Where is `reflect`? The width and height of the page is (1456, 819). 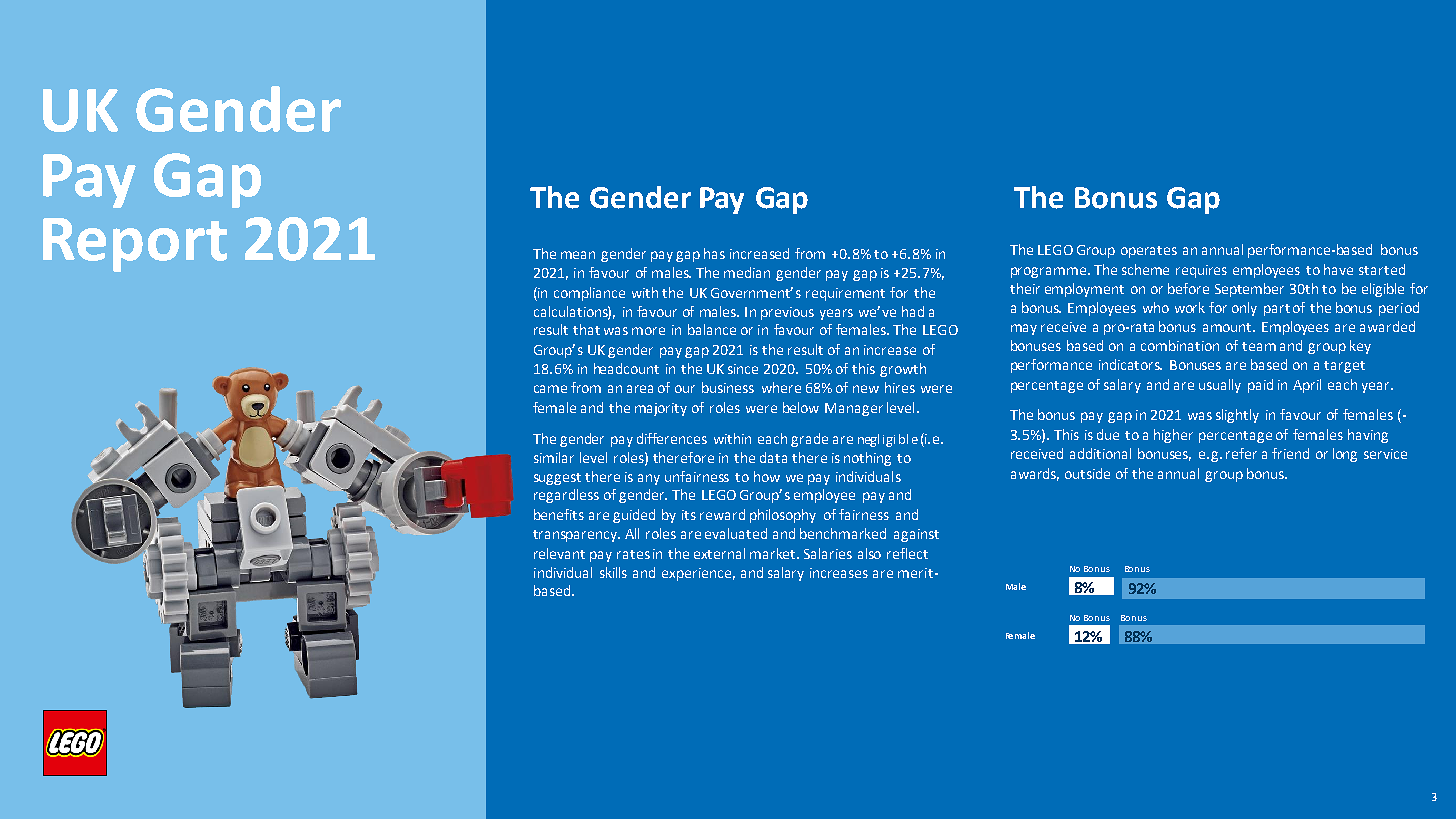
reflect is located at coordinates (907, 553).
